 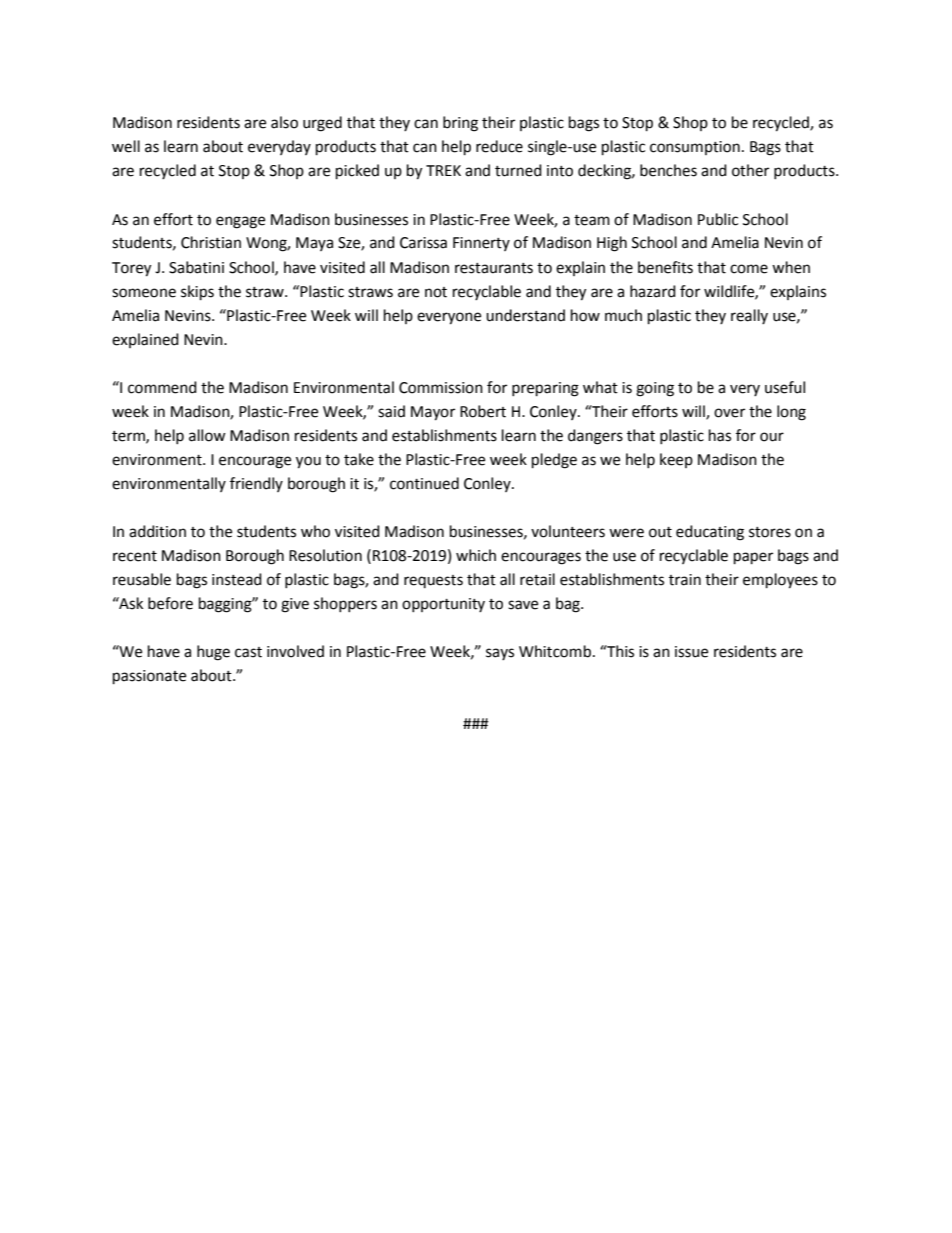 I want to click on continued, so click(x=424, y=483).
